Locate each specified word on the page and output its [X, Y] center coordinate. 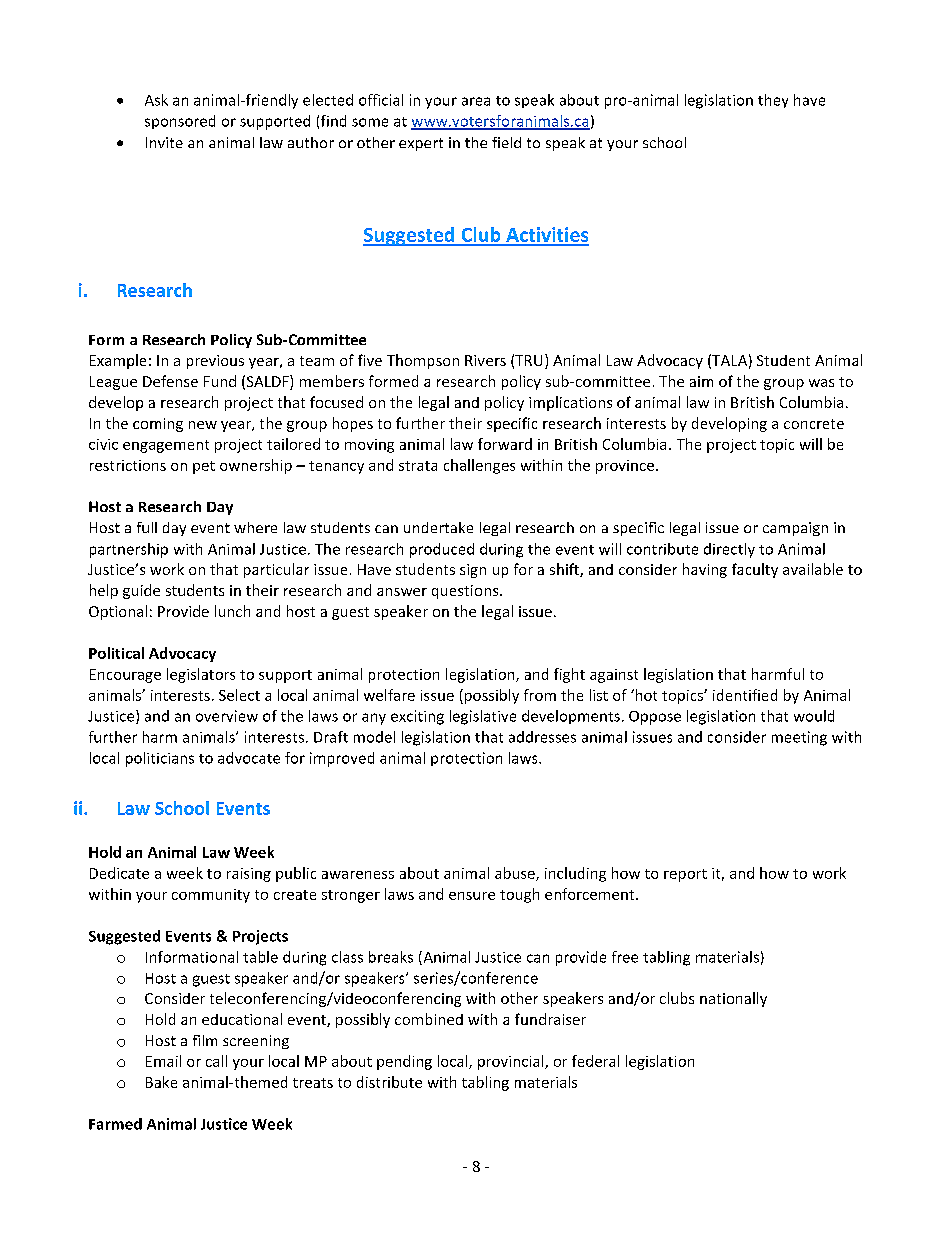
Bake [161, 1082]
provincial [512, 1062]
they [773, 101]
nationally [733, 999]
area [476, 101]
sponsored [180, 122]
